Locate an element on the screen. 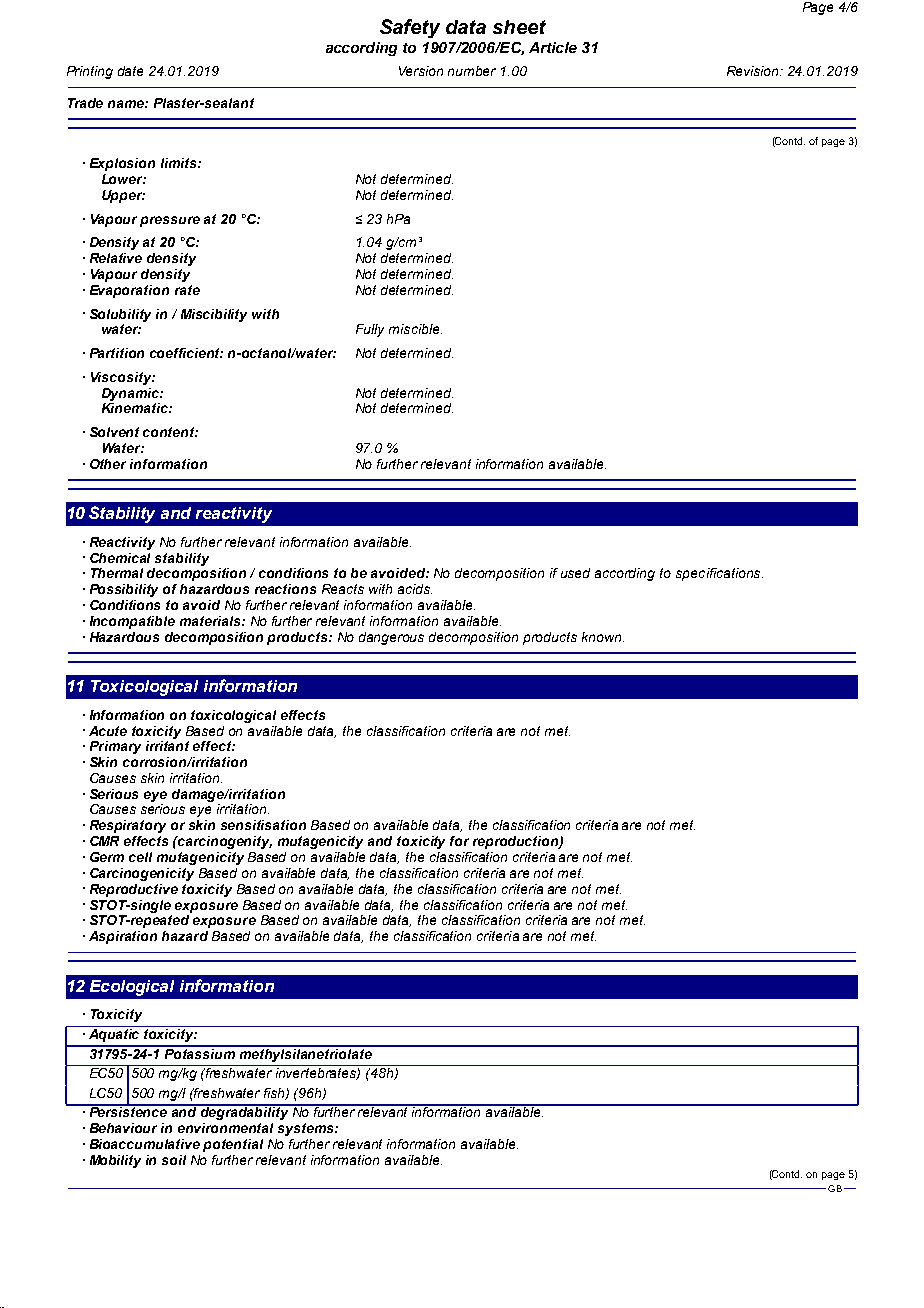 This screenshot has height=1308, width=924. Bioaccumulative is located at coordinates (145, 1144).
